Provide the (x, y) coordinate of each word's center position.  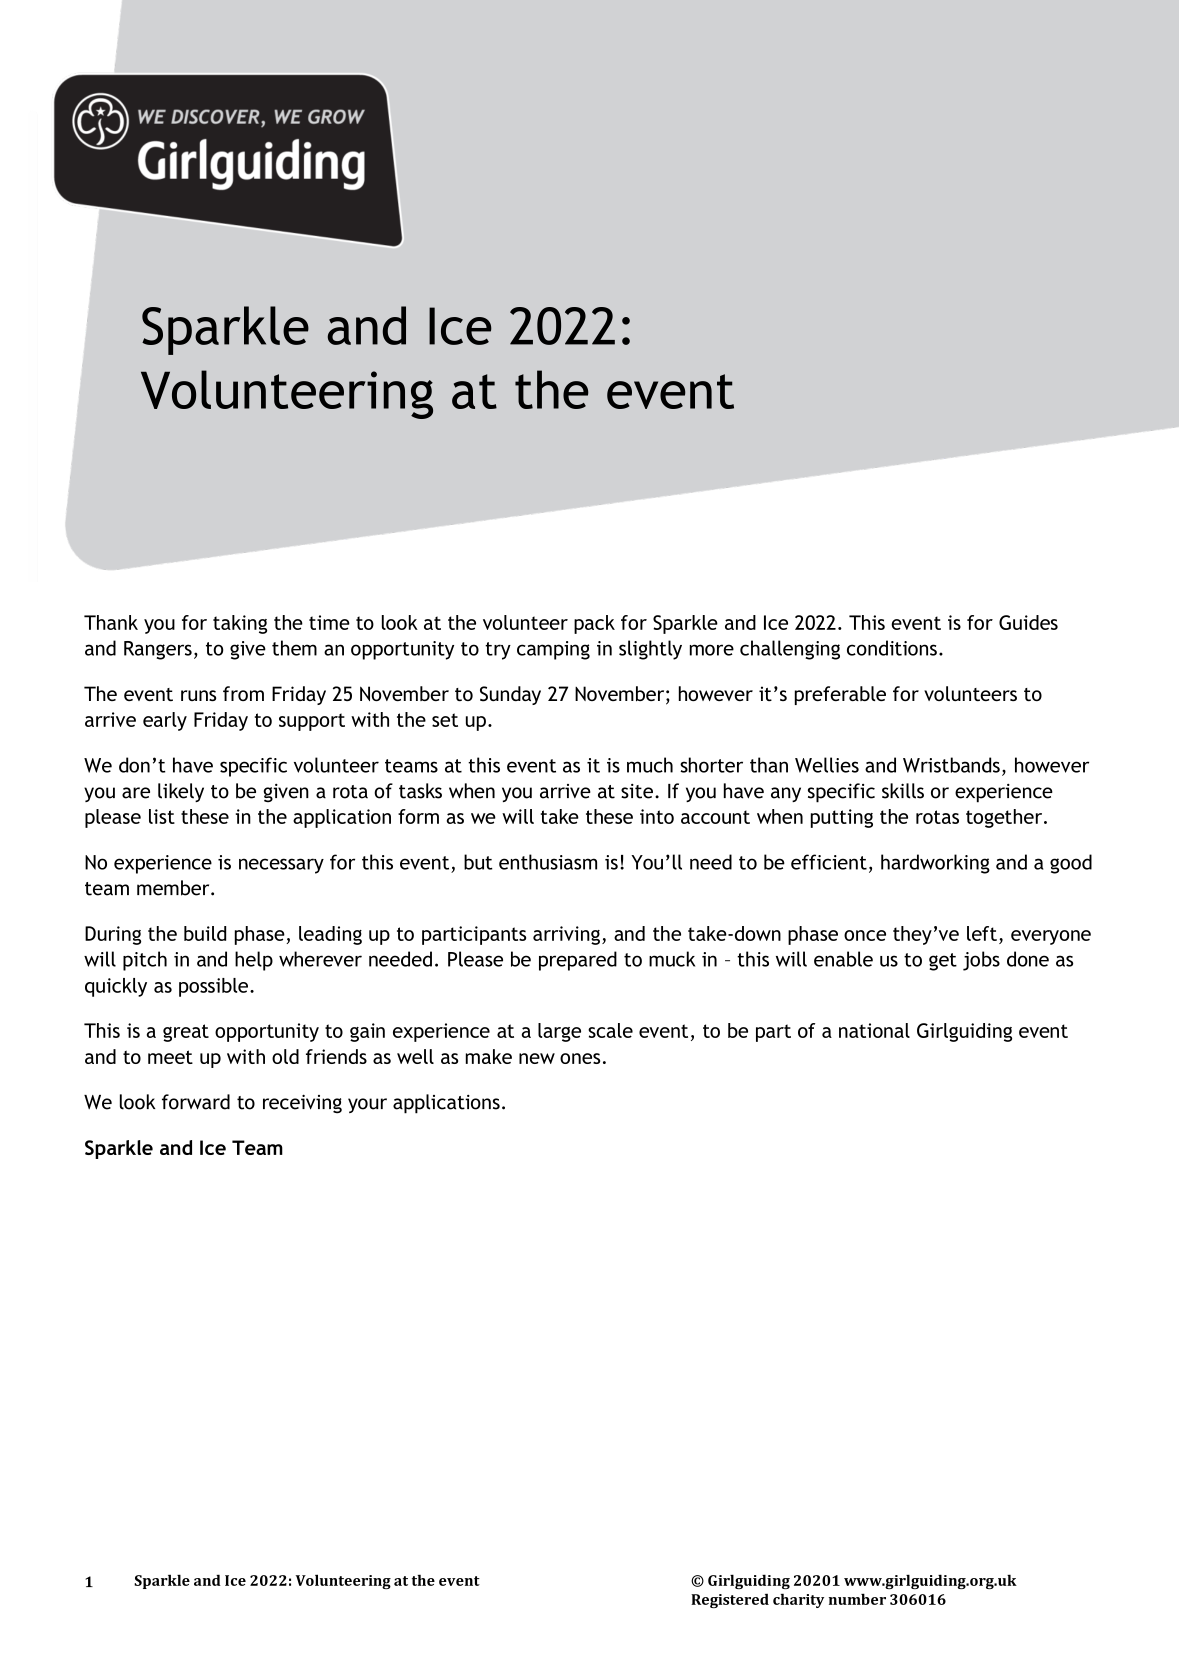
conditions (892, 648)
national (874, 1030)
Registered (730, 1600)
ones (580, 1058)
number (857, 1599)
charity (798, 1600)
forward (196, 1102)
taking (240, 624)
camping (553, 650)
